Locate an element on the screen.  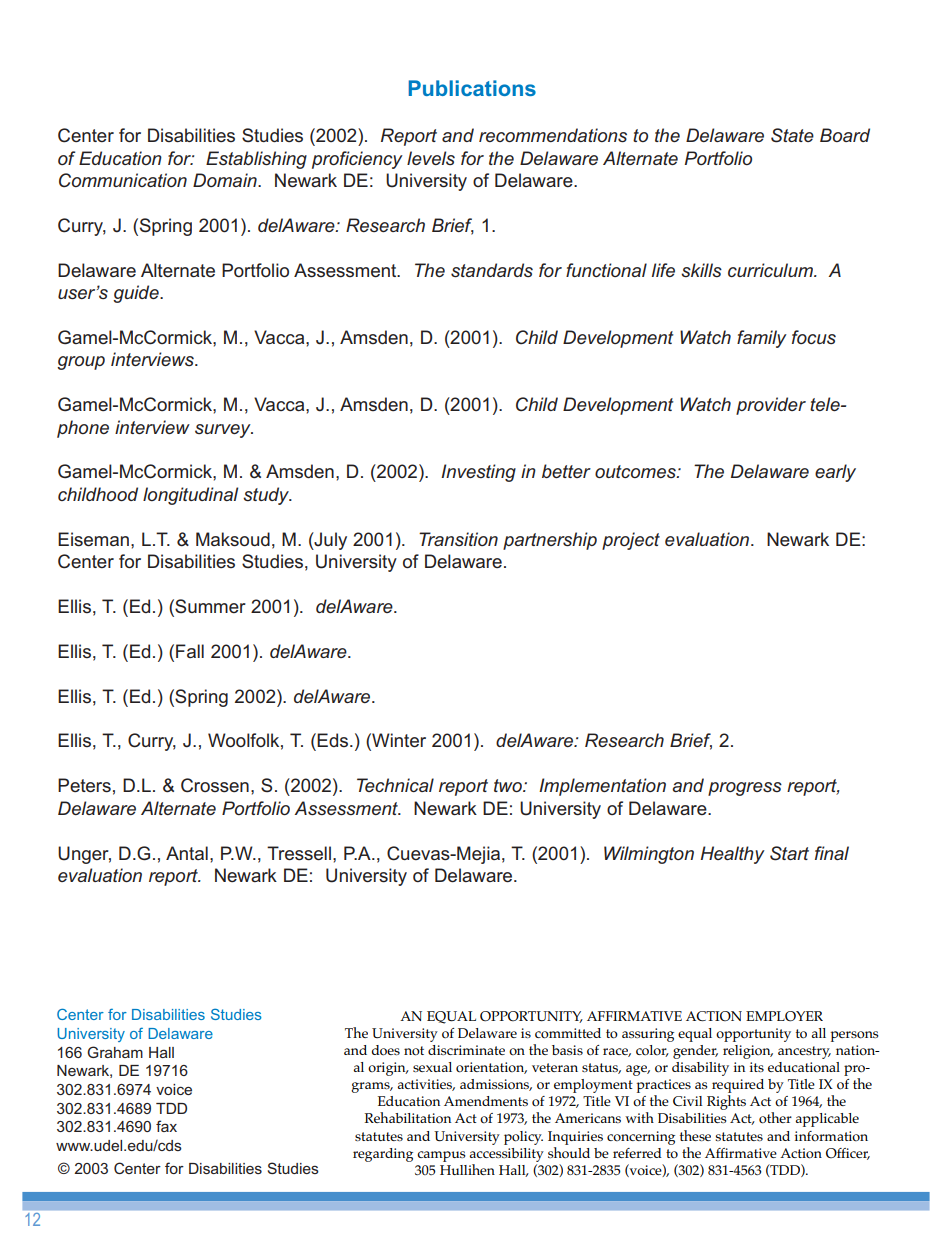
fax is located at coordinates (166, 1126).
